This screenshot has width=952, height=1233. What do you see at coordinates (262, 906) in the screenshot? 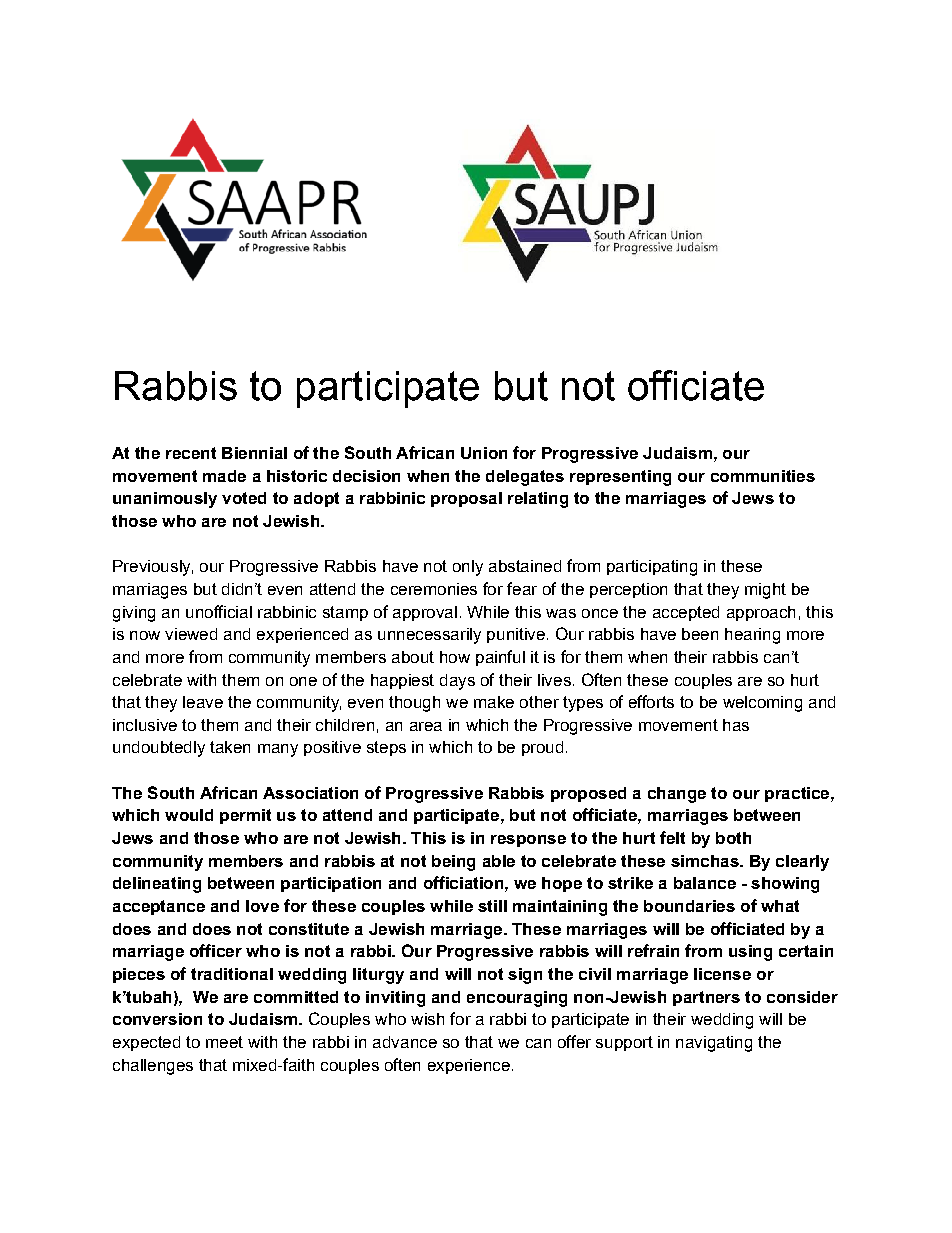
I see `love` at bounding box center [262, 906].
